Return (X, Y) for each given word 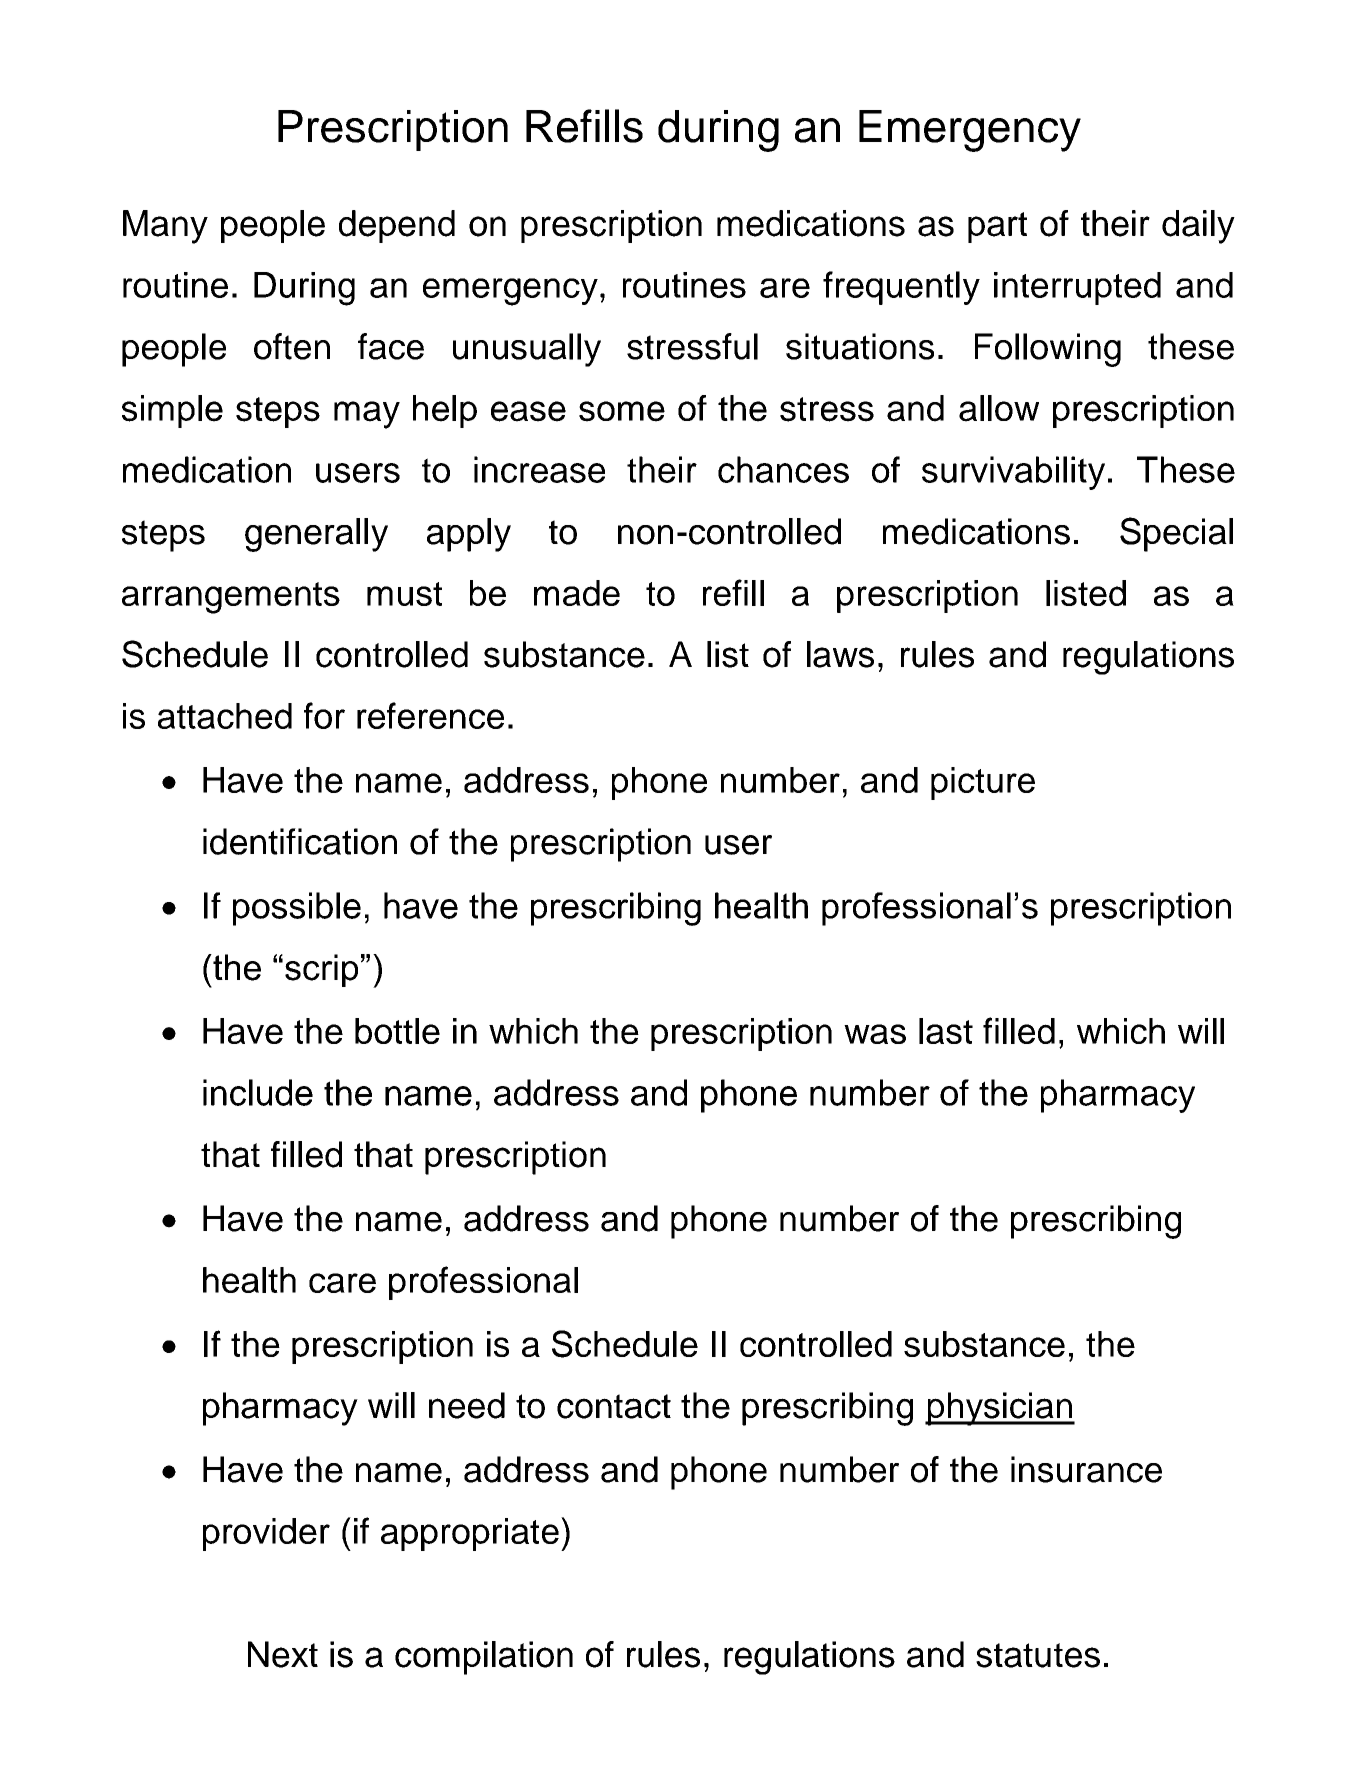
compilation (484, 1658)
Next (283, 1654)
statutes (1038, 1655)
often (292, 346)
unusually (527, 350)
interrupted (1077, 288)
